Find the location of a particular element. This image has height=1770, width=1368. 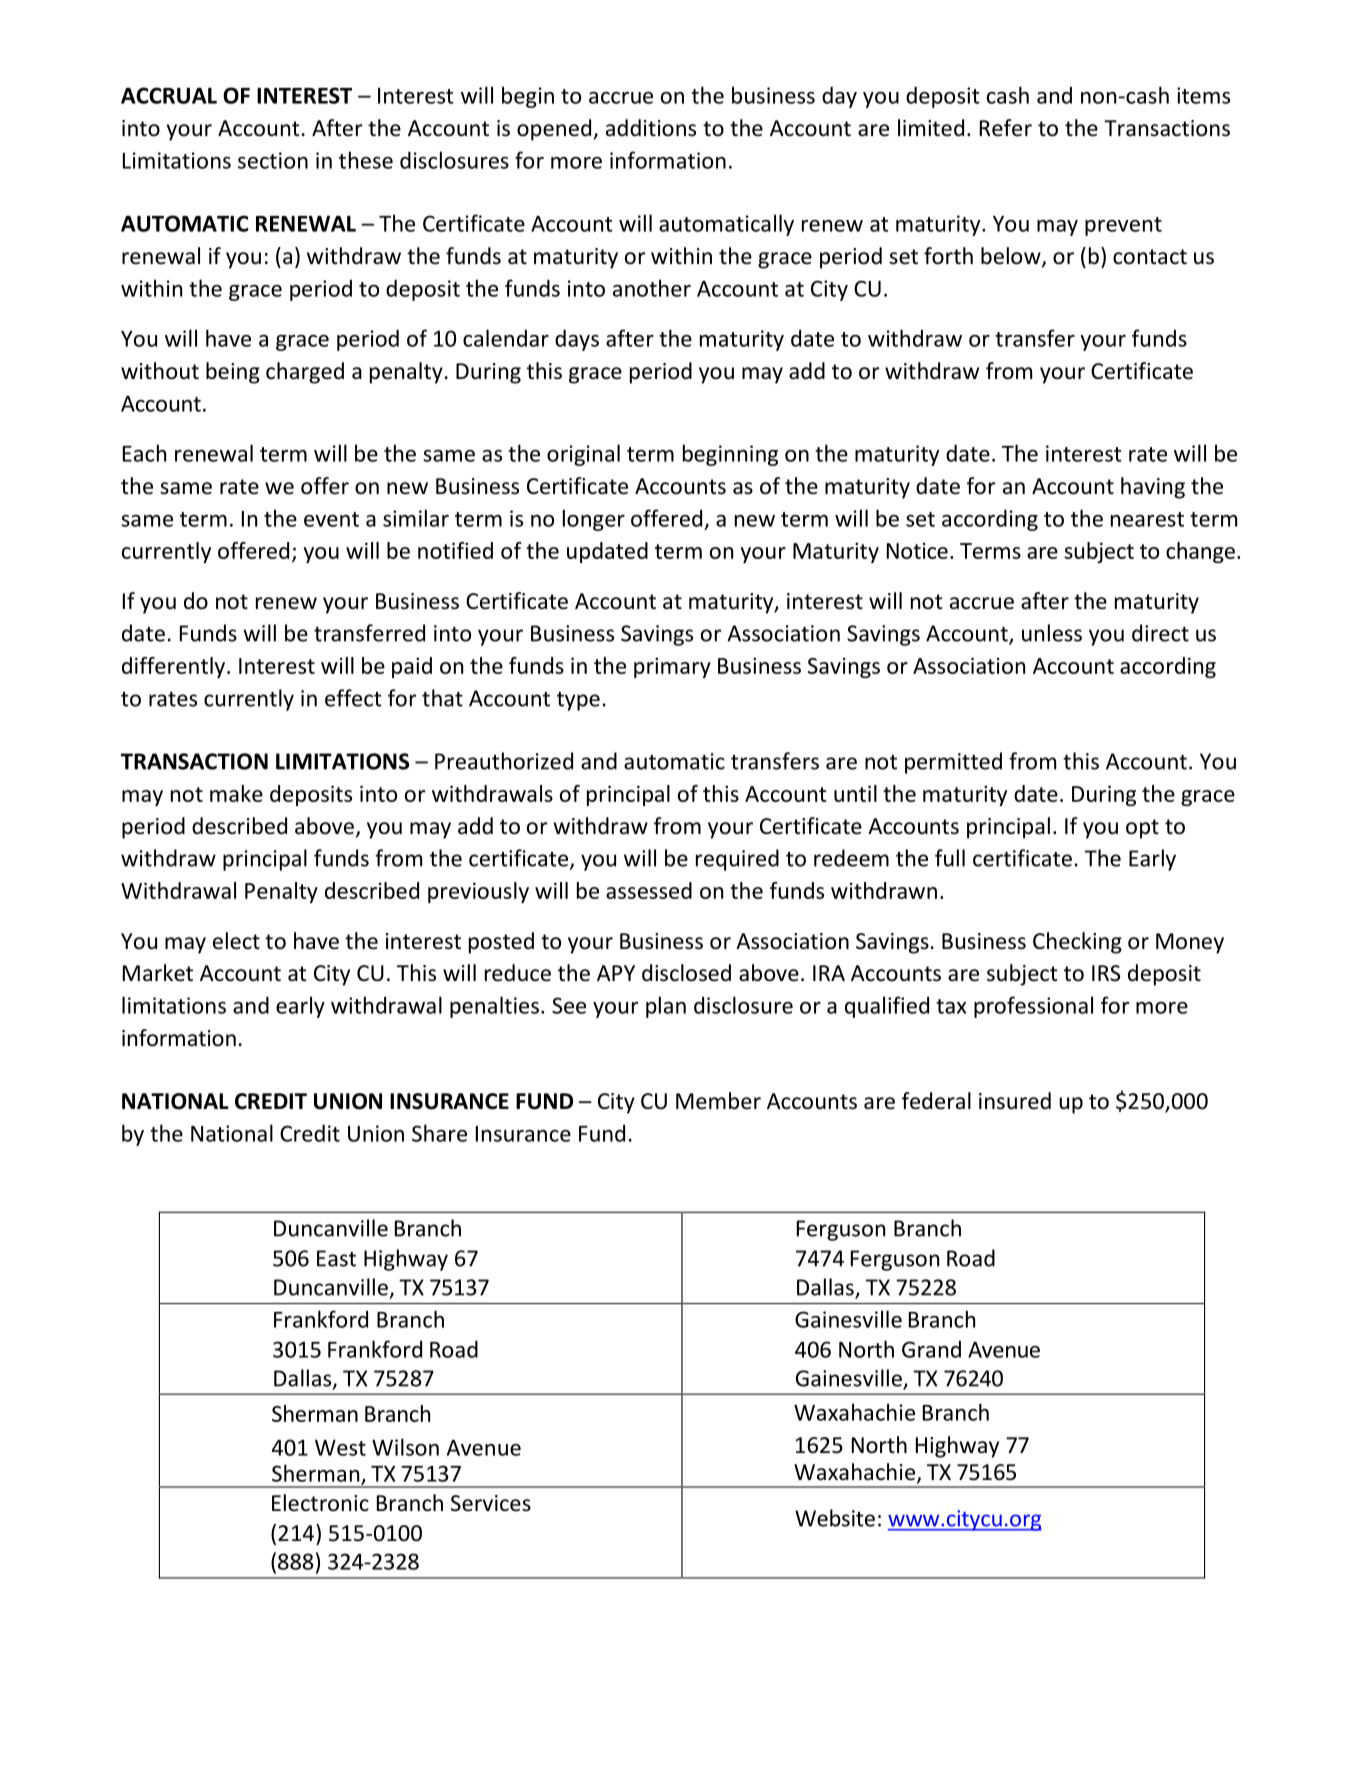

insured is located at coordinates (1015, 1101).
